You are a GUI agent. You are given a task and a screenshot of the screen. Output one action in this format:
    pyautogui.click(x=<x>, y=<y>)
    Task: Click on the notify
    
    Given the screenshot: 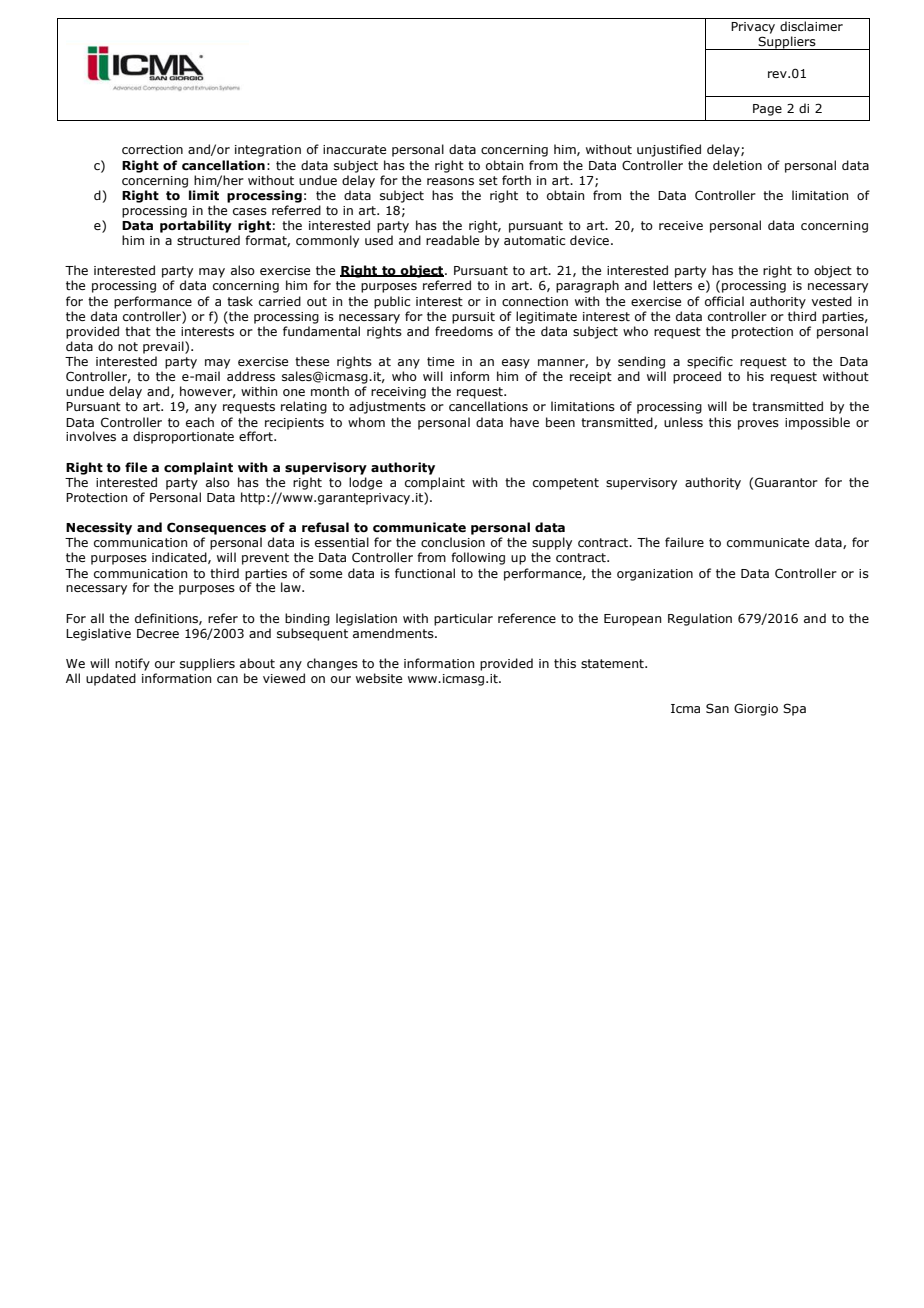 What is the action you would take?
    pyautogui.click(x=132, y=664)
